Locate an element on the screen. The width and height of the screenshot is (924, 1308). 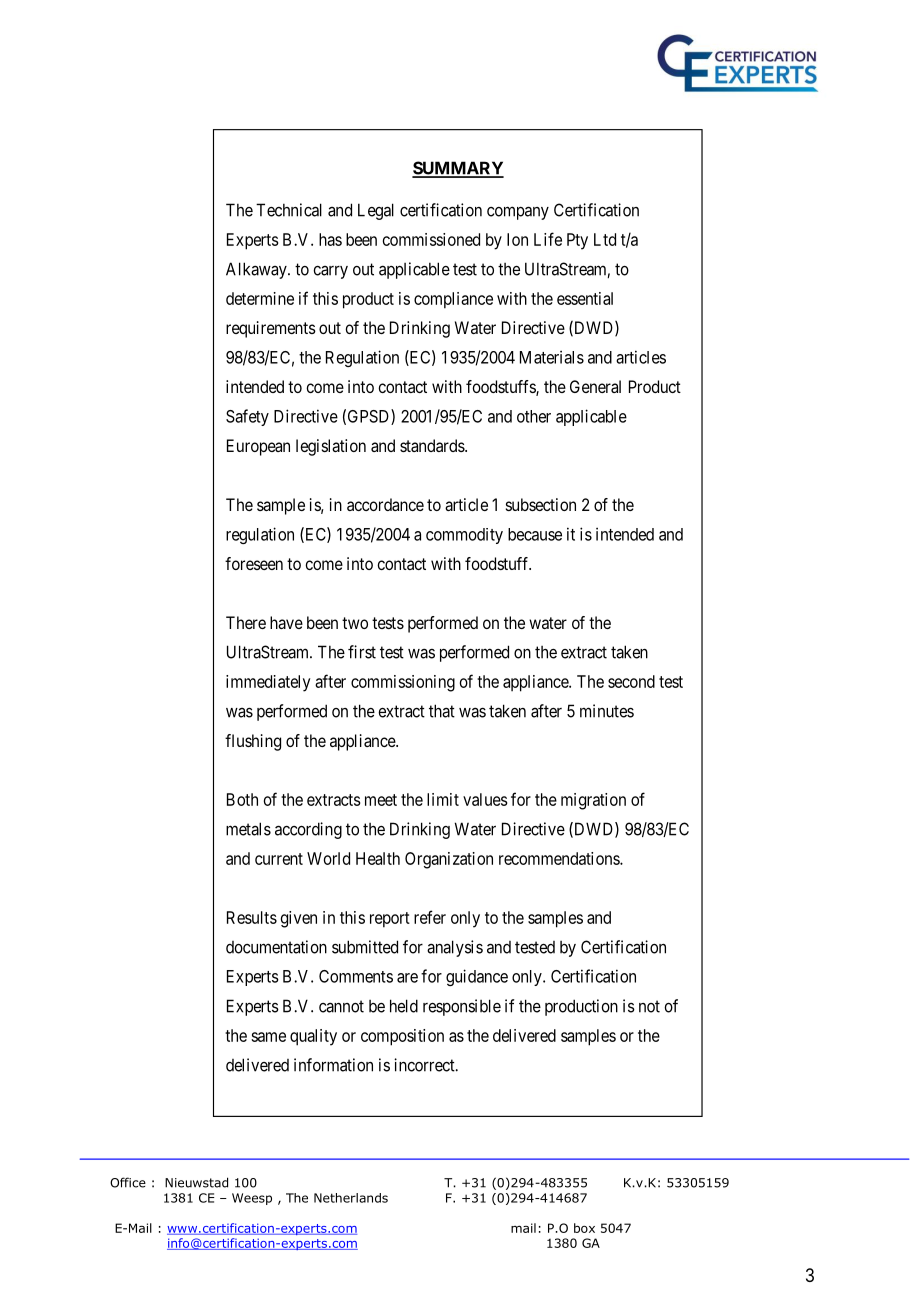
Technical is located at coordinates (289, 210).
